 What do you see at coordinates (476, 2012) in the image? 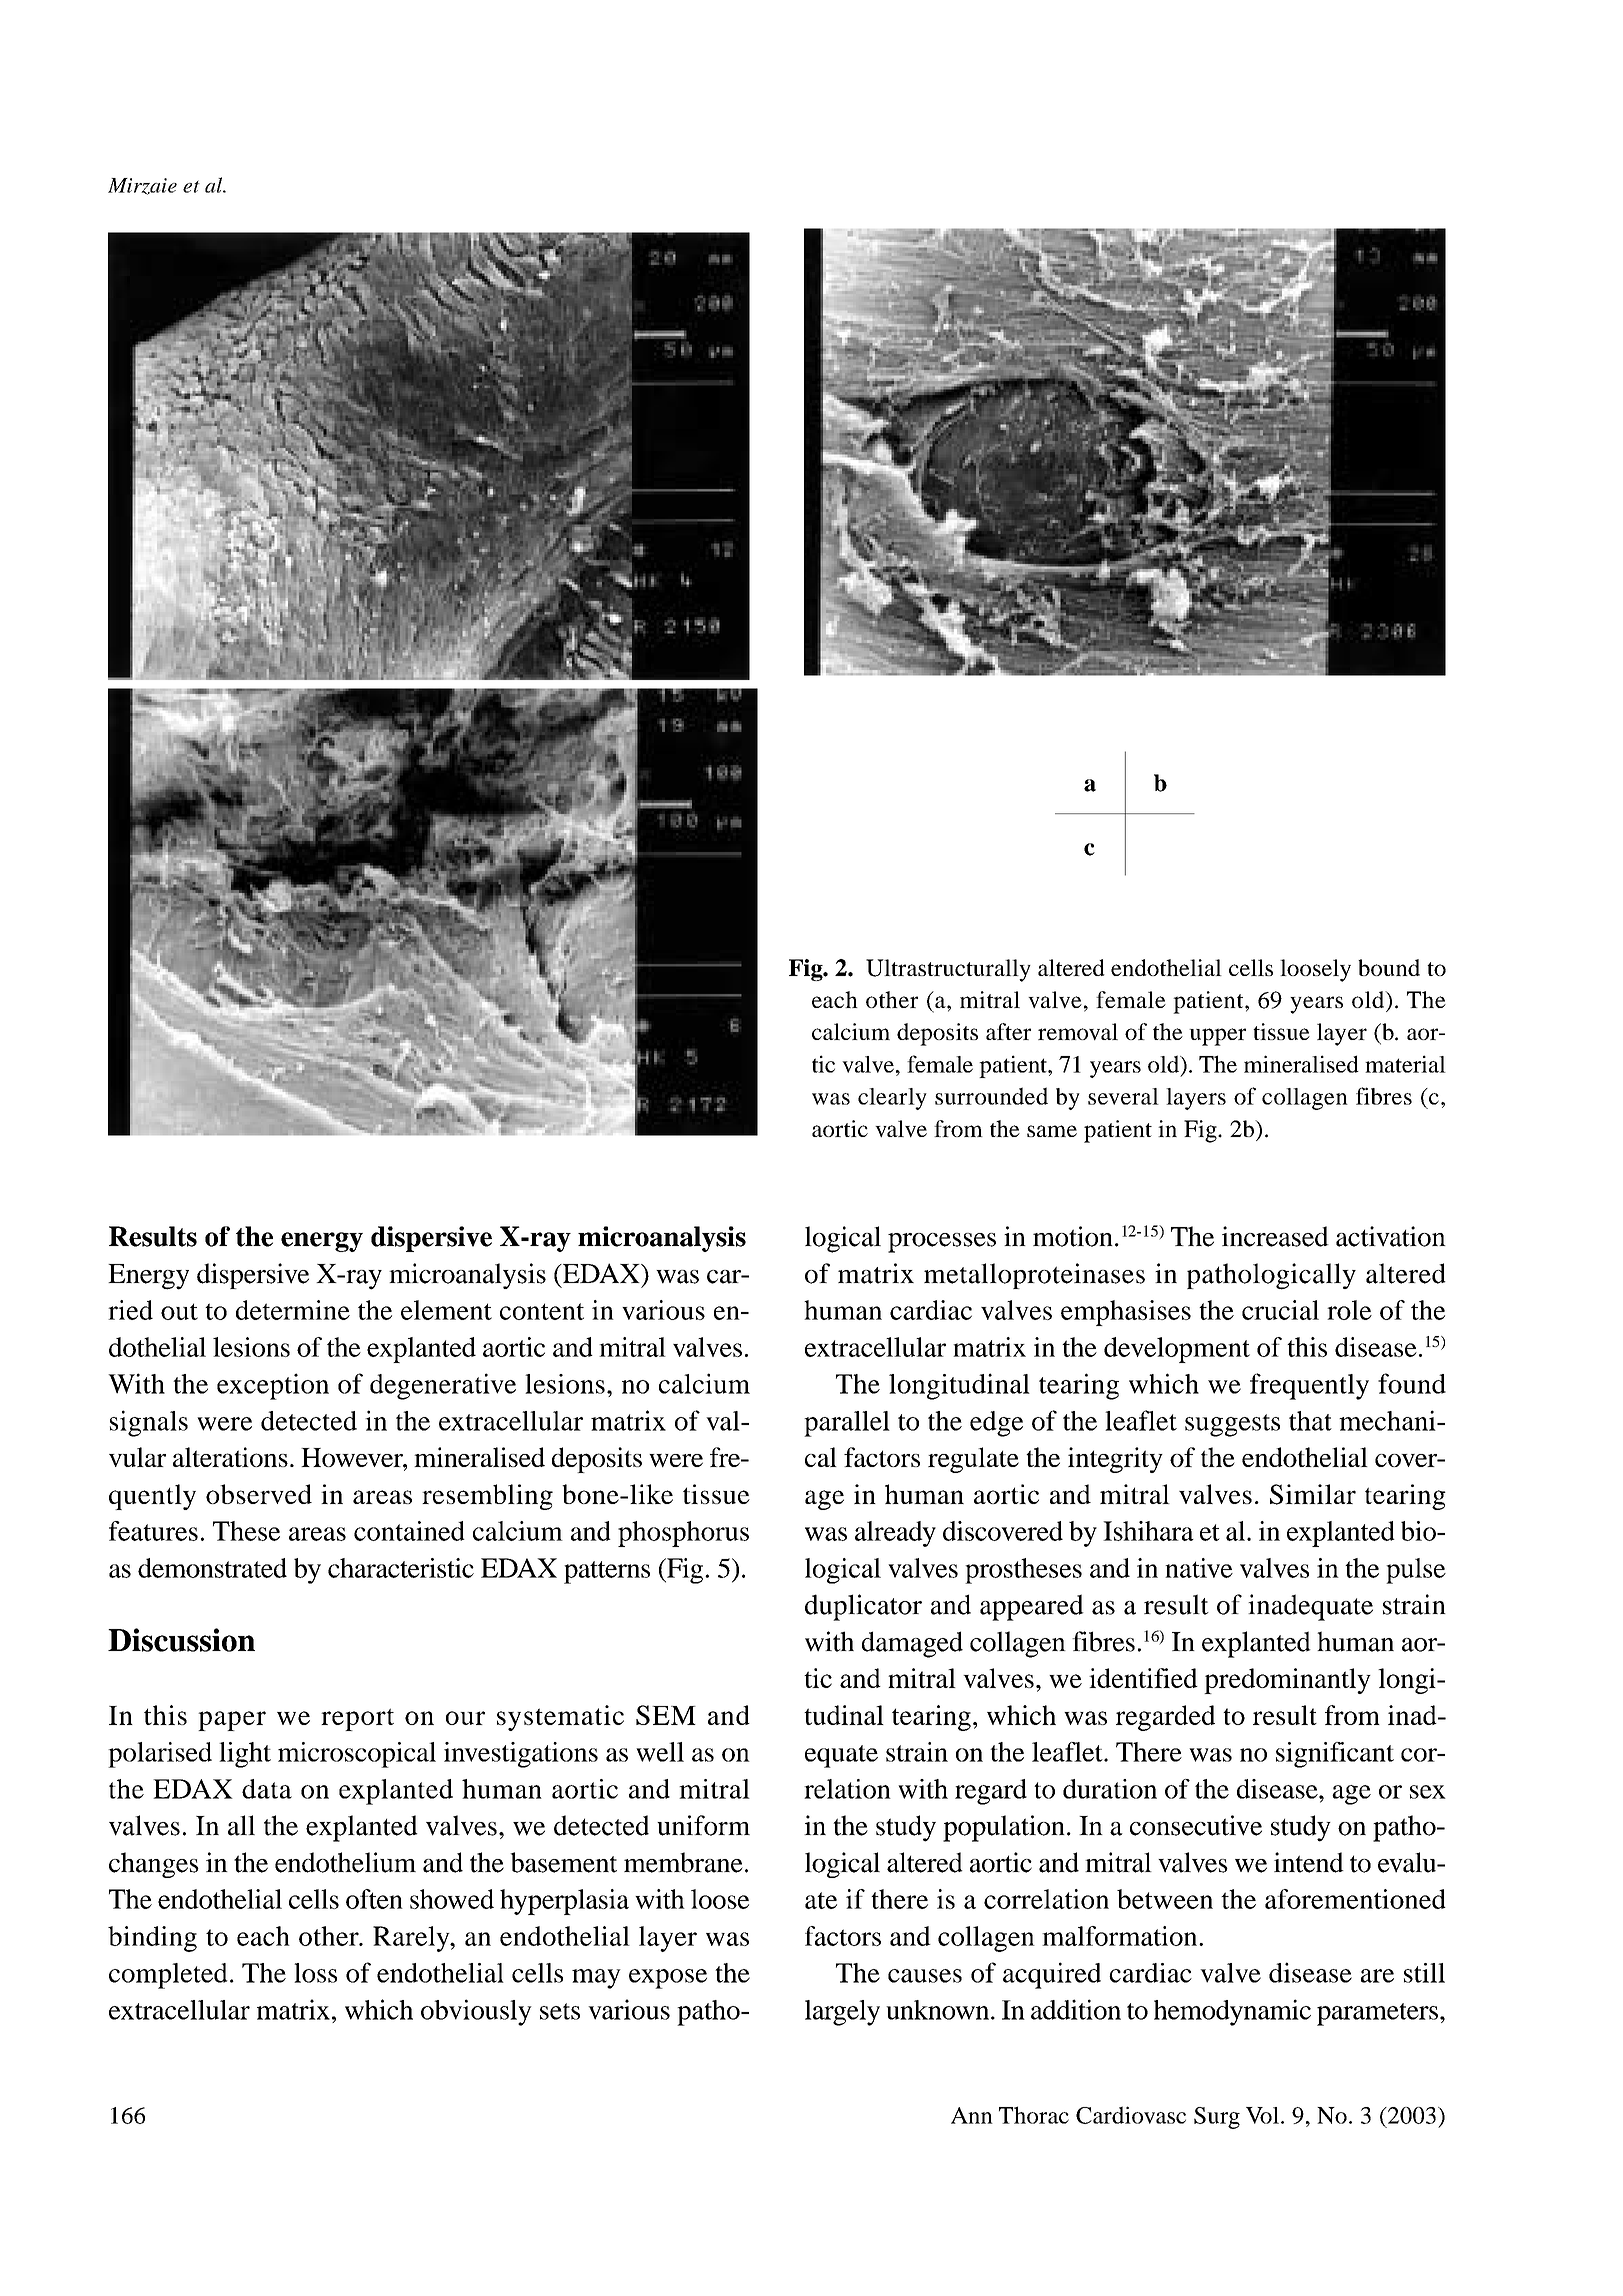
I see `obviously` at bounding box center [476, 2012].
